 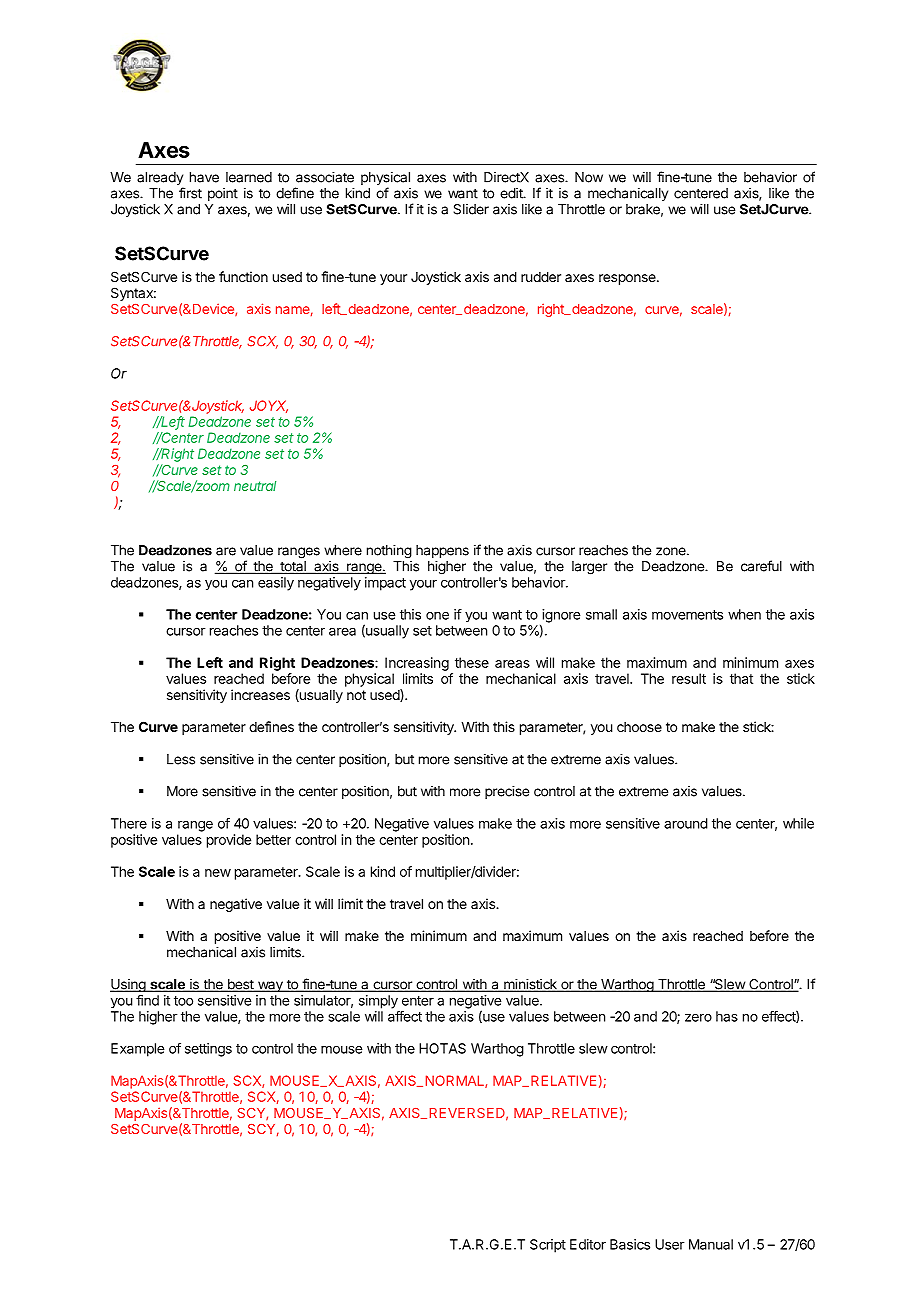 I want to click on has, so click(x=727, y=1016).
